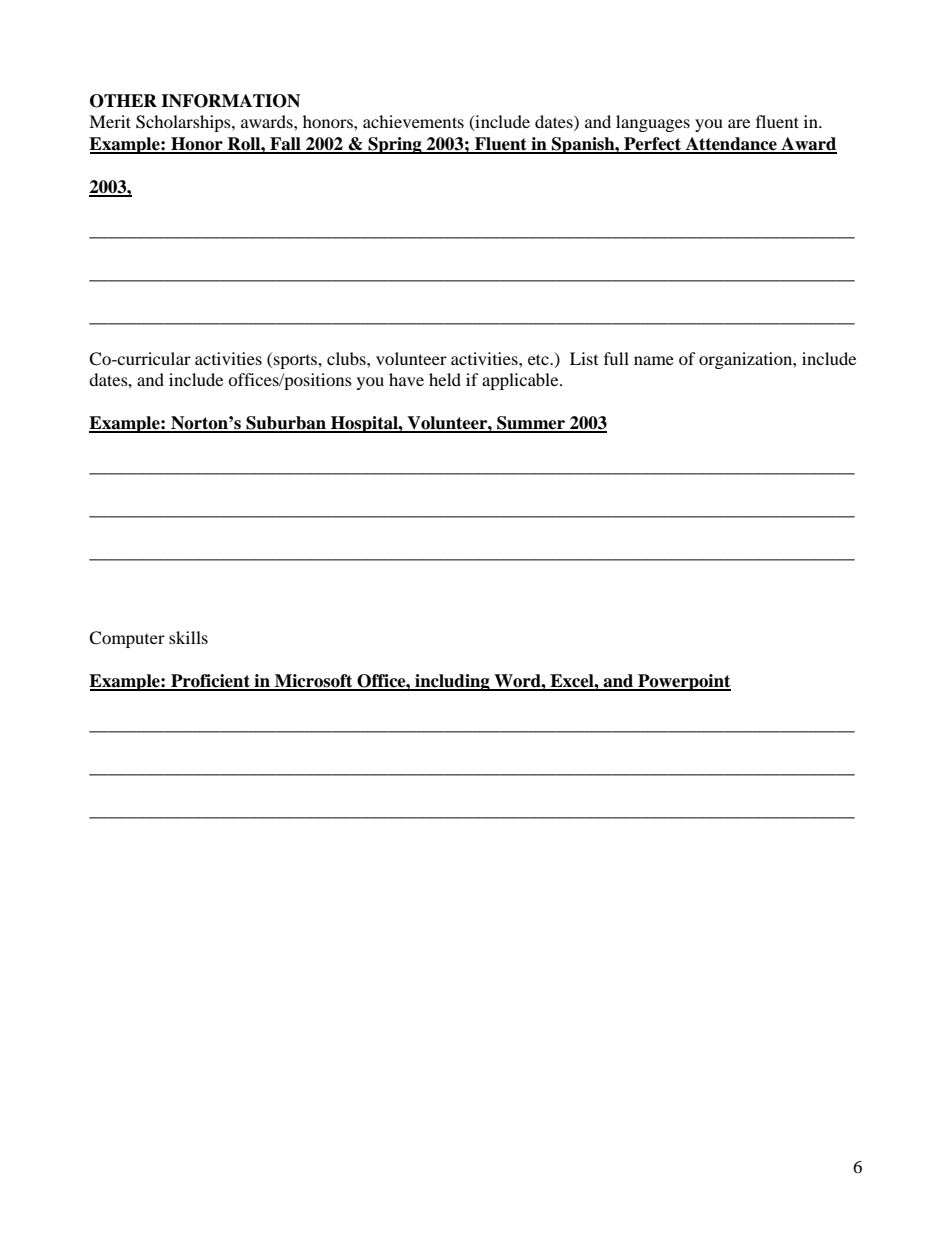 This page has height=1233, width=952. Describe the element at coordinates (653, 123) in the page. I see `languages` at that location.
